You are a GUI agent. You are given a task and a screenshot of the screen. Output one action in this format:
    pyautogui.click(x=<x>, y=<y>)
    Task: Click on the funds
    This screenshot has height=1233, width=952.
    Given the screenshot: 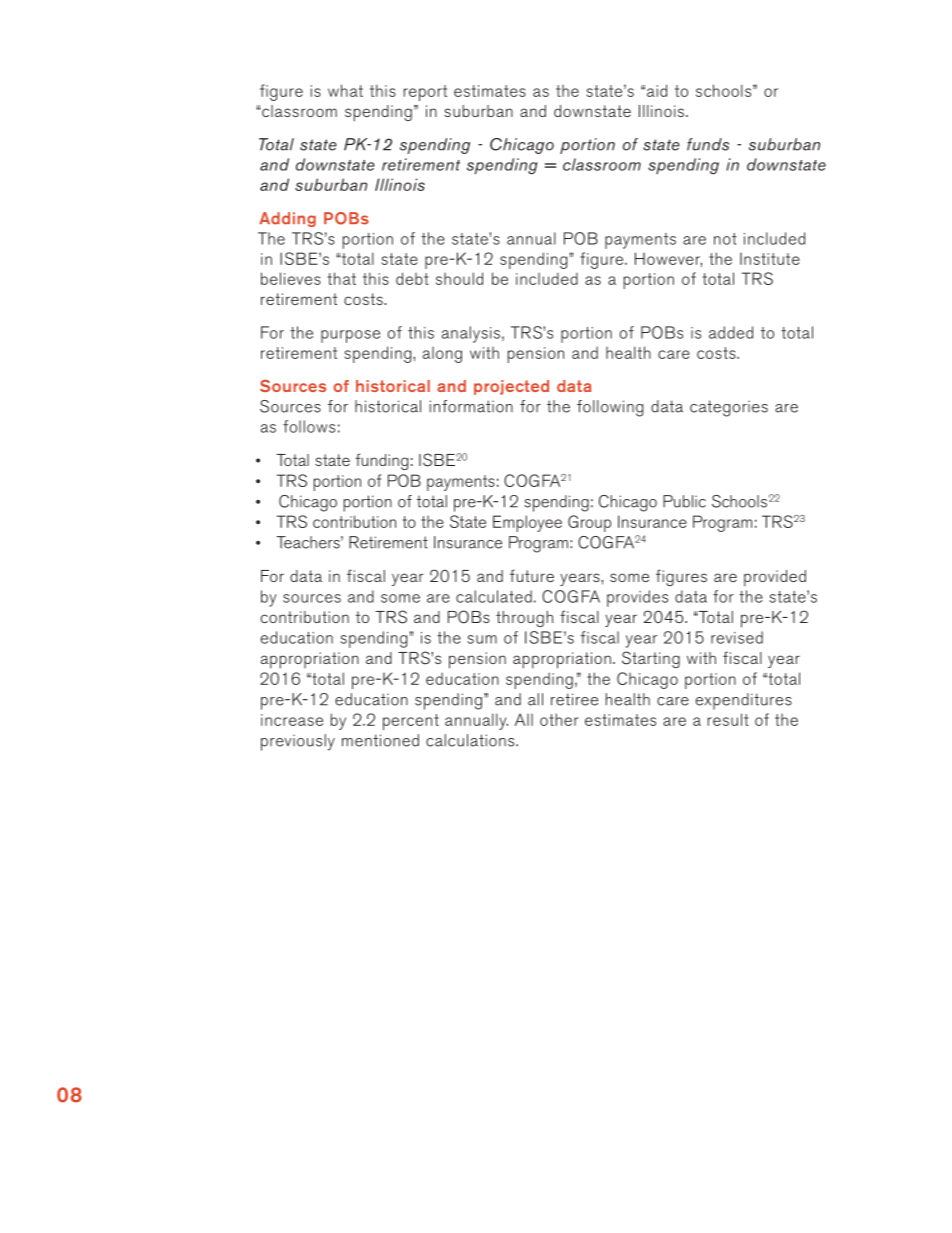 What is the action you would take?
    pyautogui.click(x=708, y=144)
